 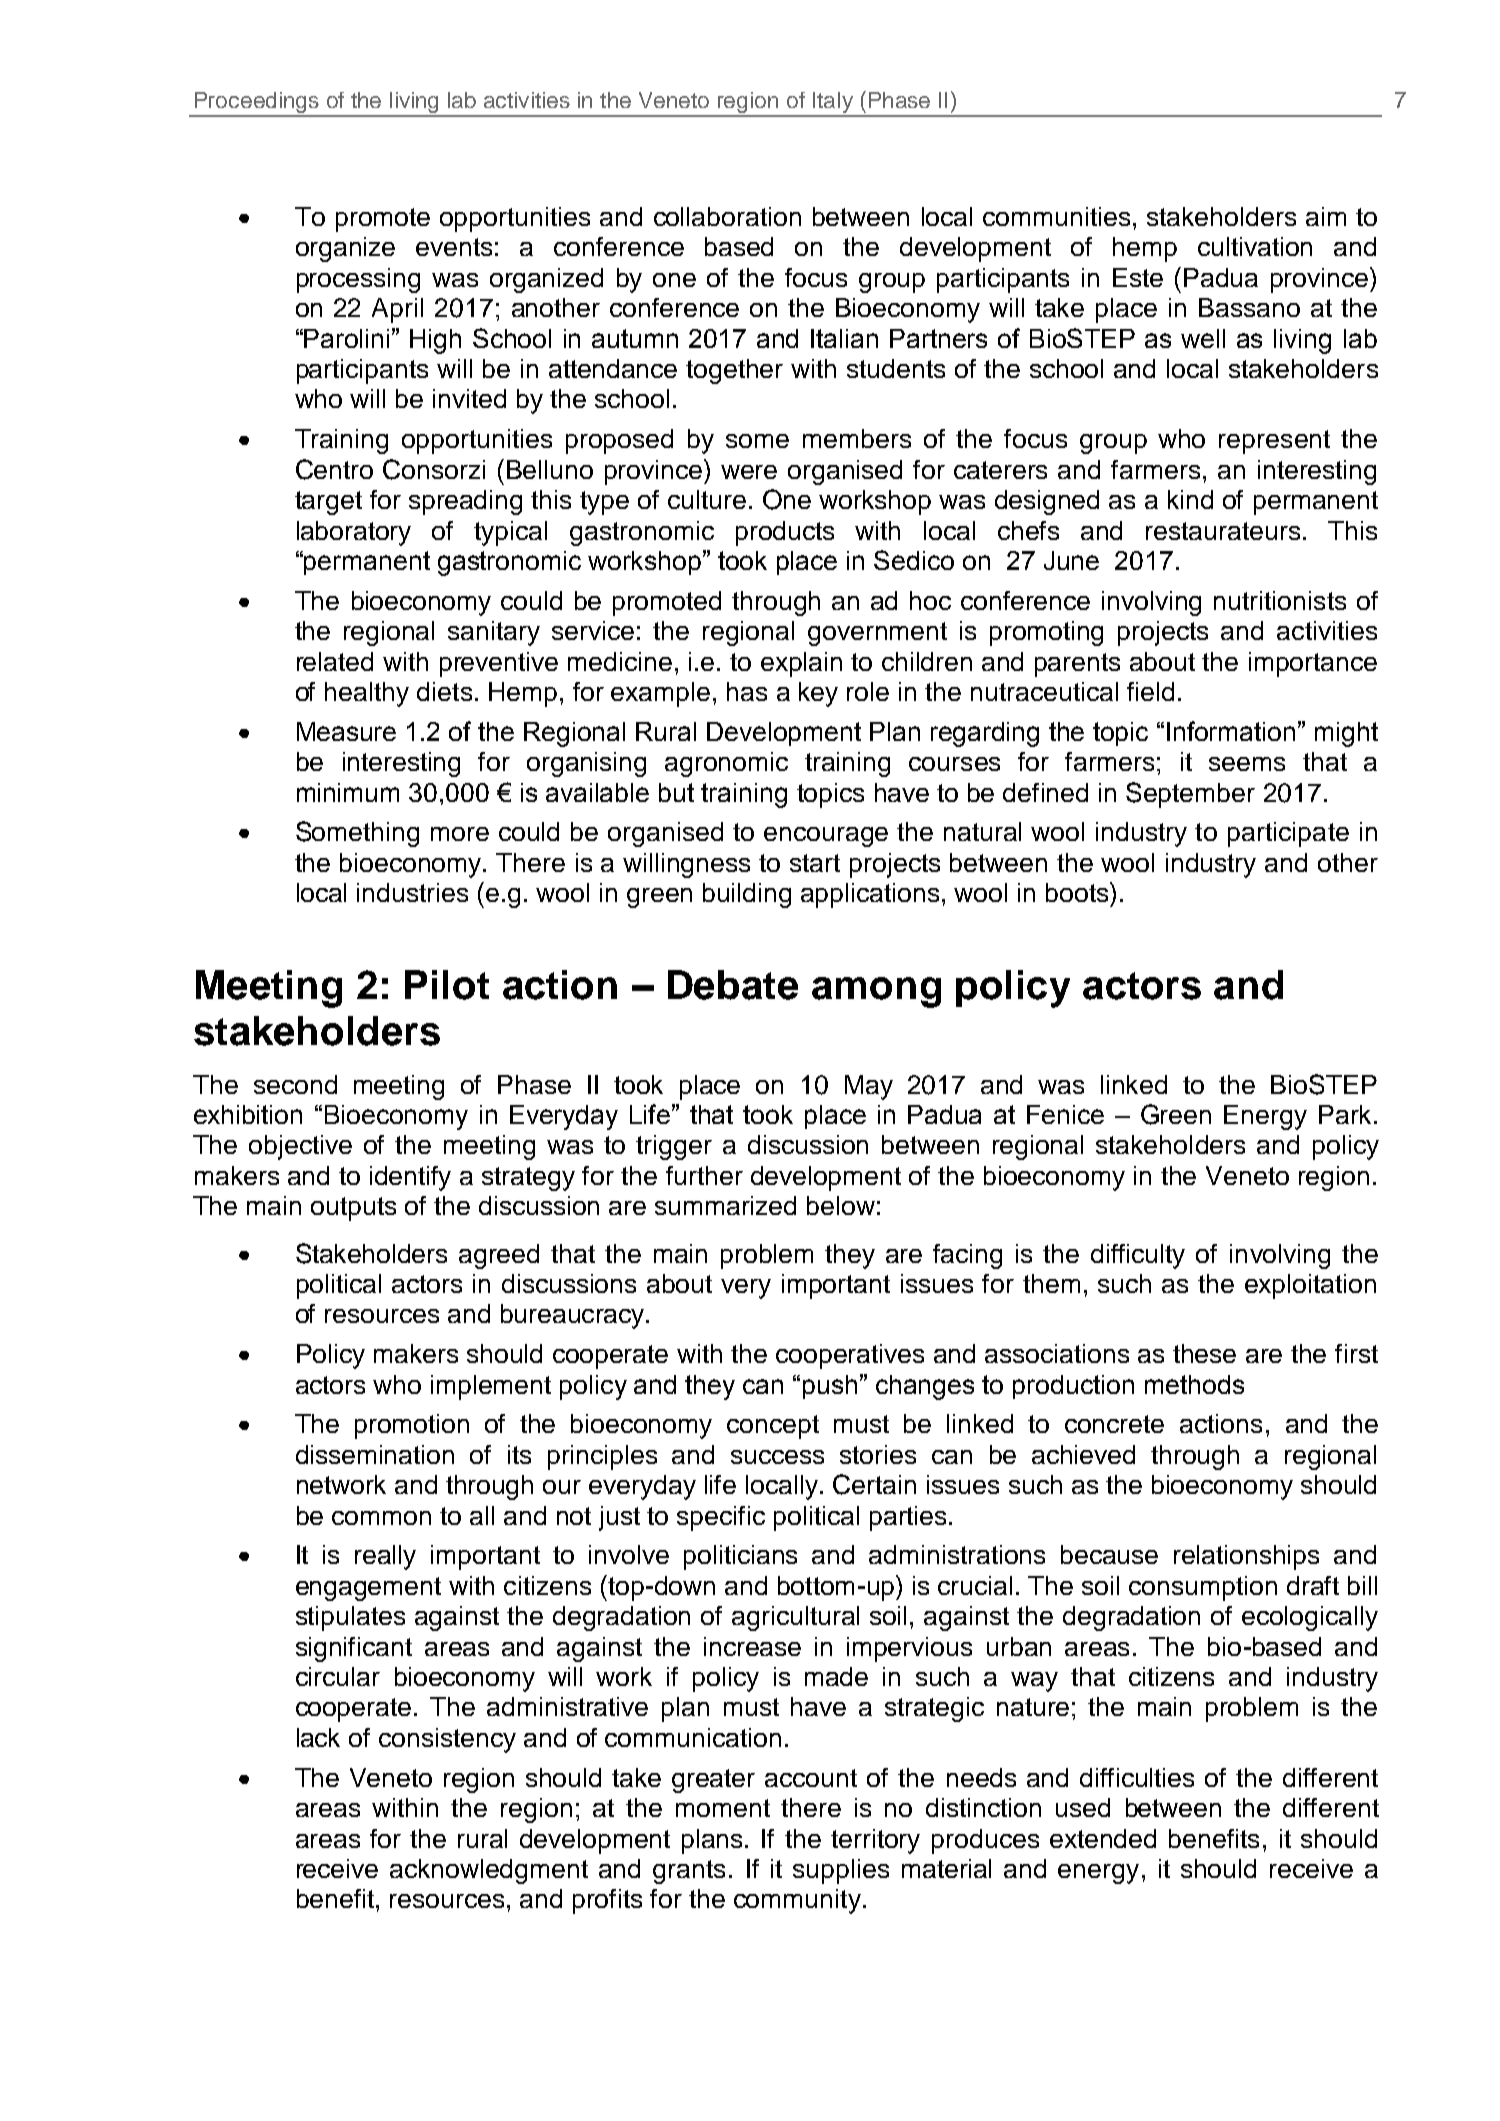 What do you see at coordinates (826, 837) in the page?
I see `encourage` at bounding box center [826, 837].
